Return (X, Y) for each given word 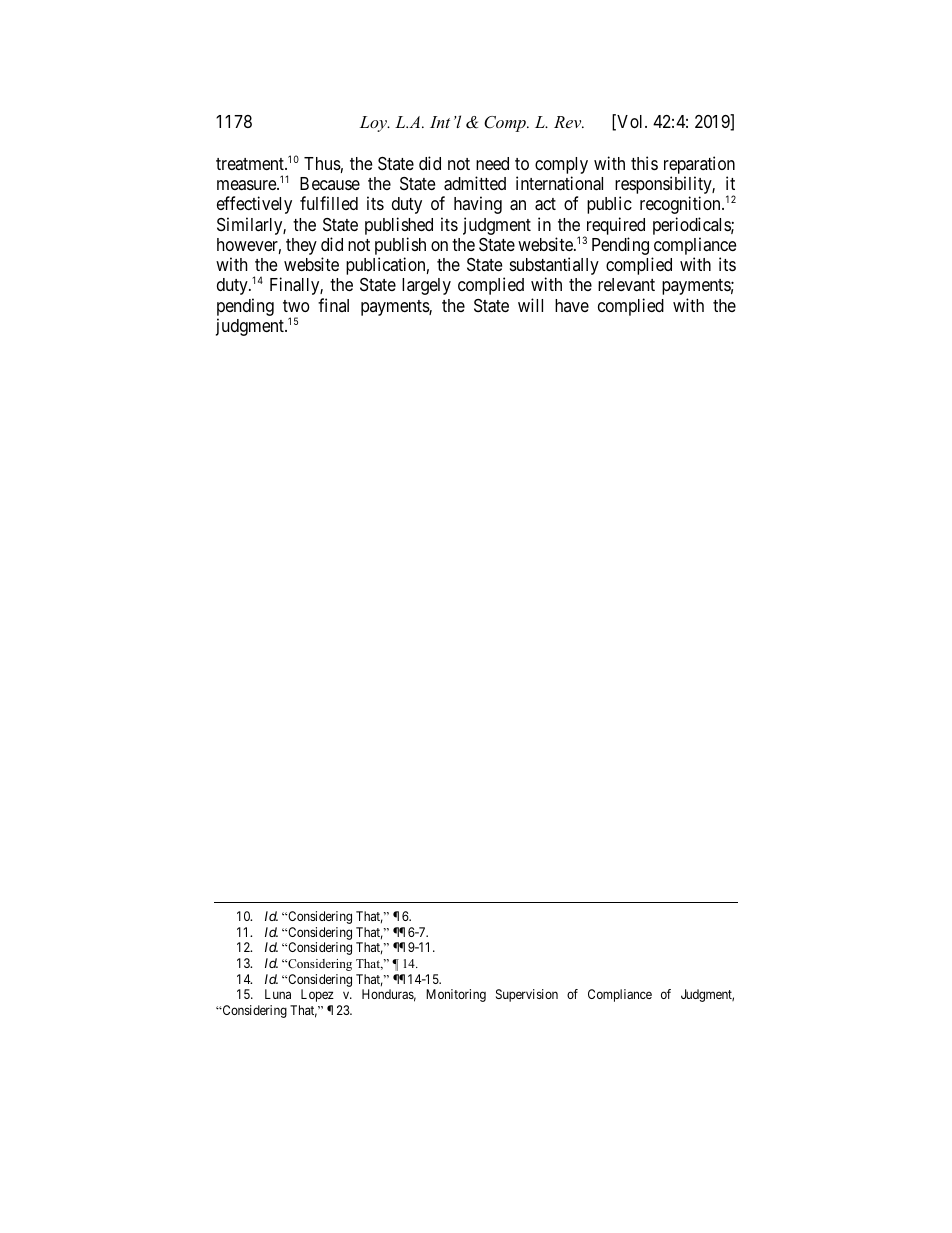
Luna (278, 994)
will (530, 305)
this (644, 163)
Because (330, 183)
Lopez (317, 995)
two (296, 306)
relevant (626, 284)
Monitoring (456, 995)
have (572, 305)
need (492, 163)
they (301, 246)
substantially (554, 267)
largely (426, 286)
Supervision (527, 995)
